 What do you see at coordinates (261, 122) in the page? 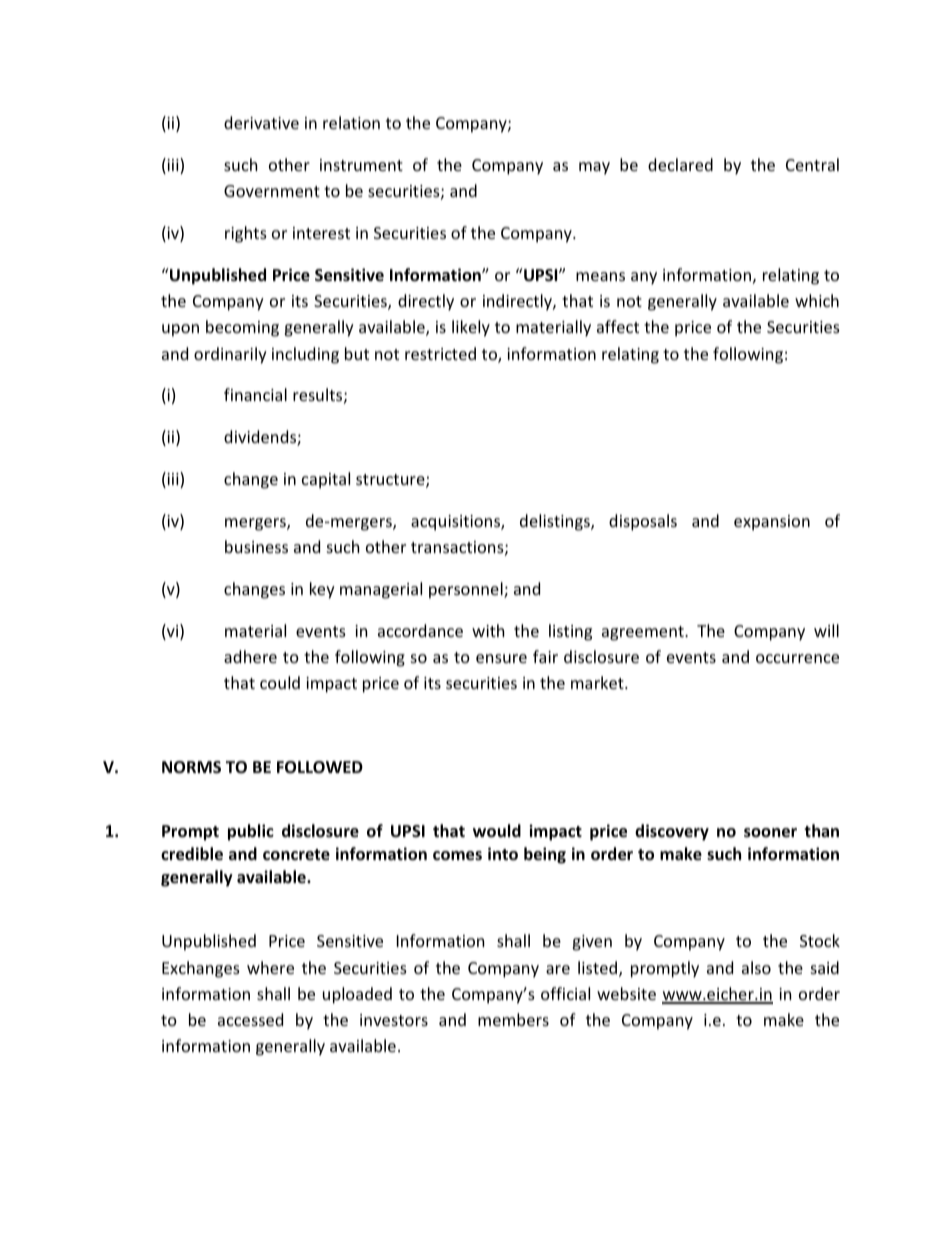
I see `derivative` at bounding box center [261, 122].
